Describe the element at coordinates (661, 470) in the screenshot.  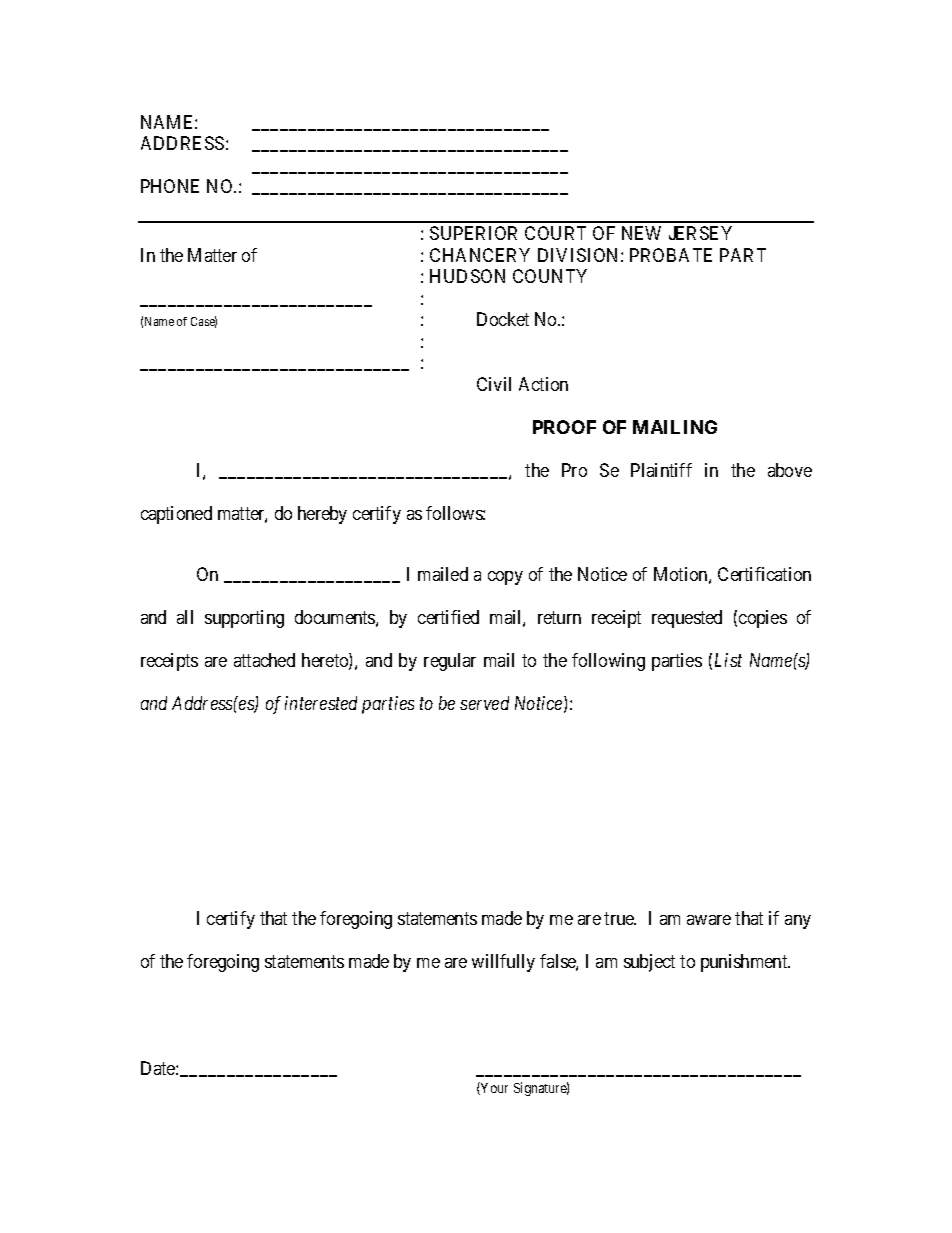
I see `Plaintiff` at that location.
